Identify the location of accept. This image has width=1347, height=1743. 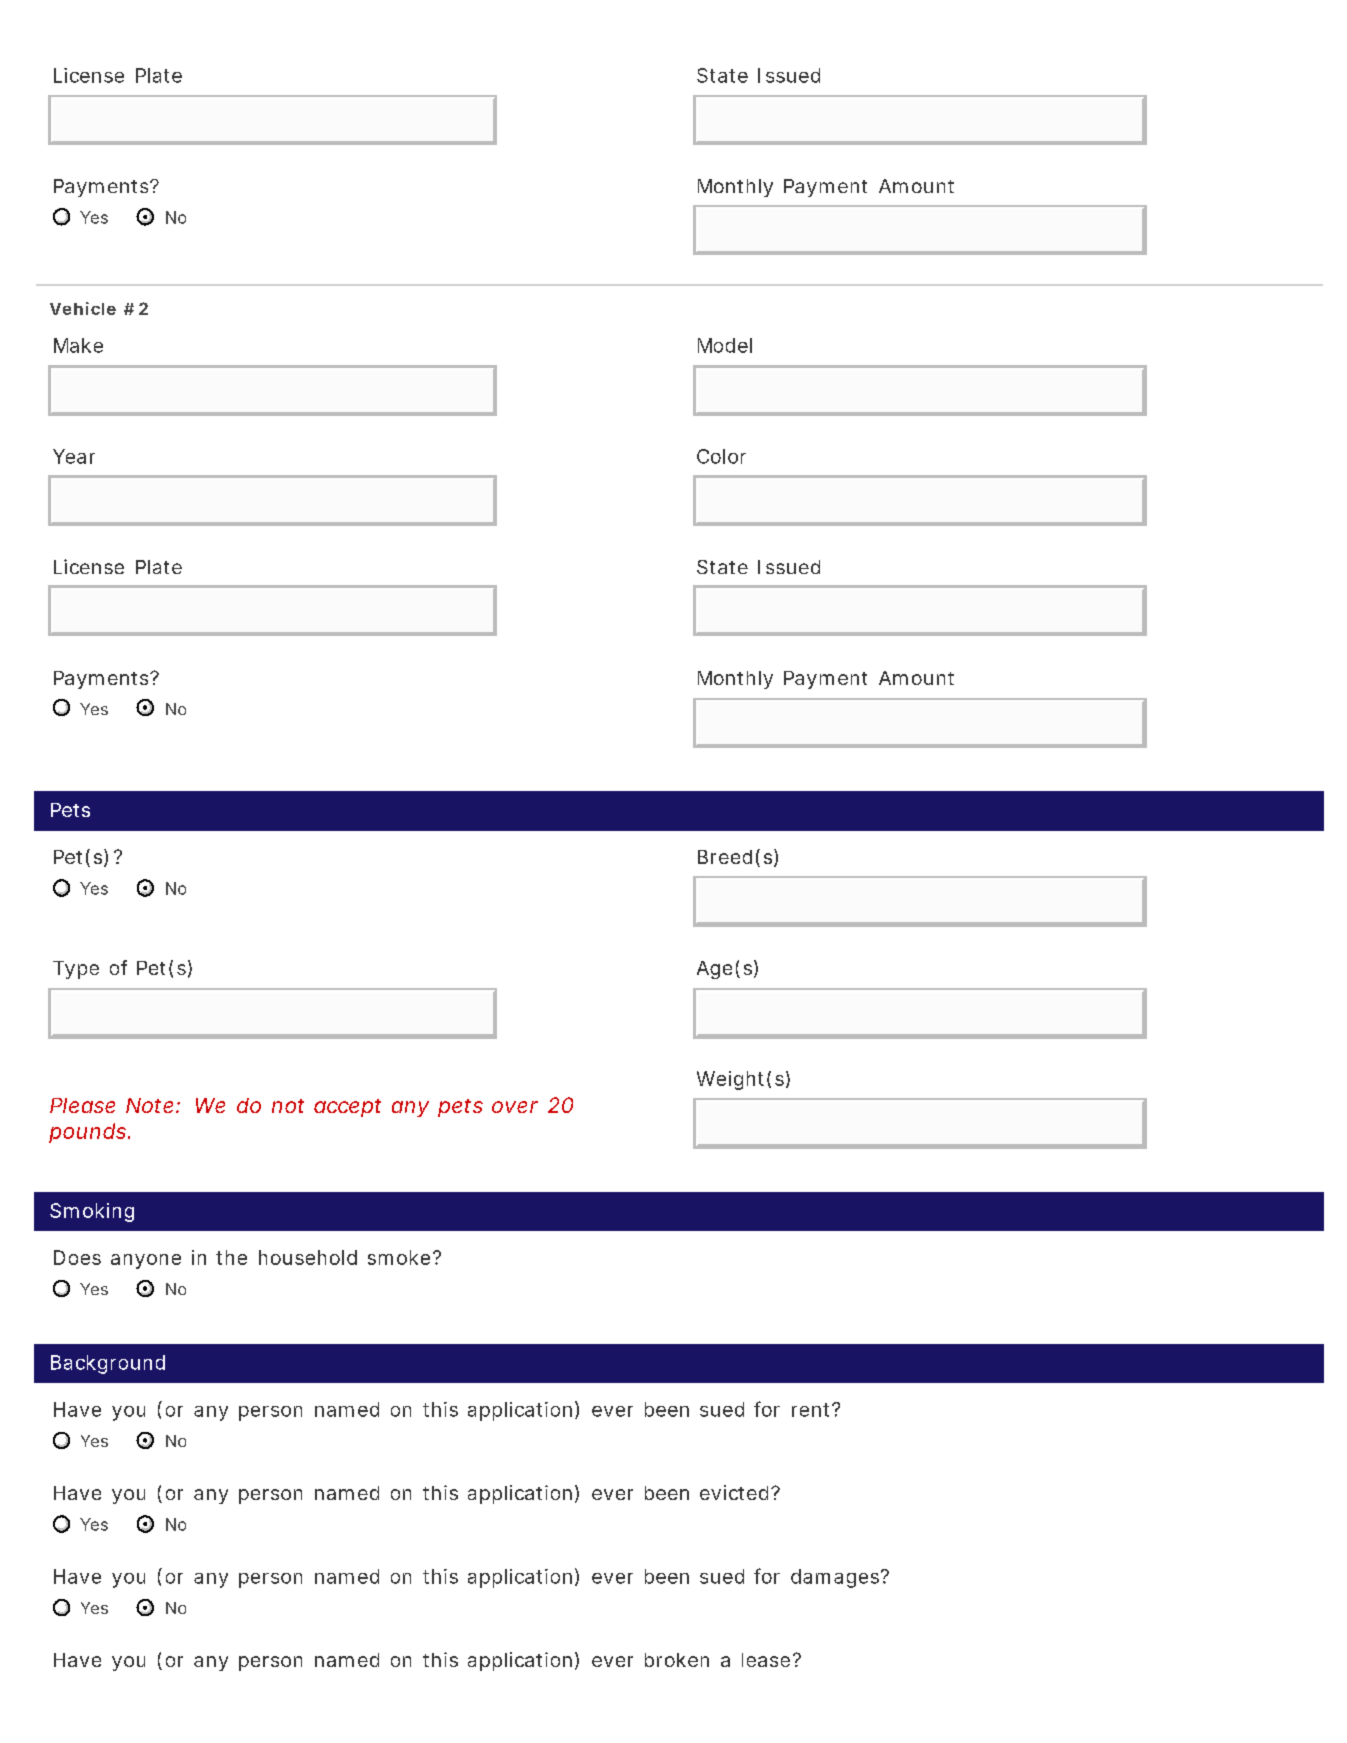
(347, 1108).
